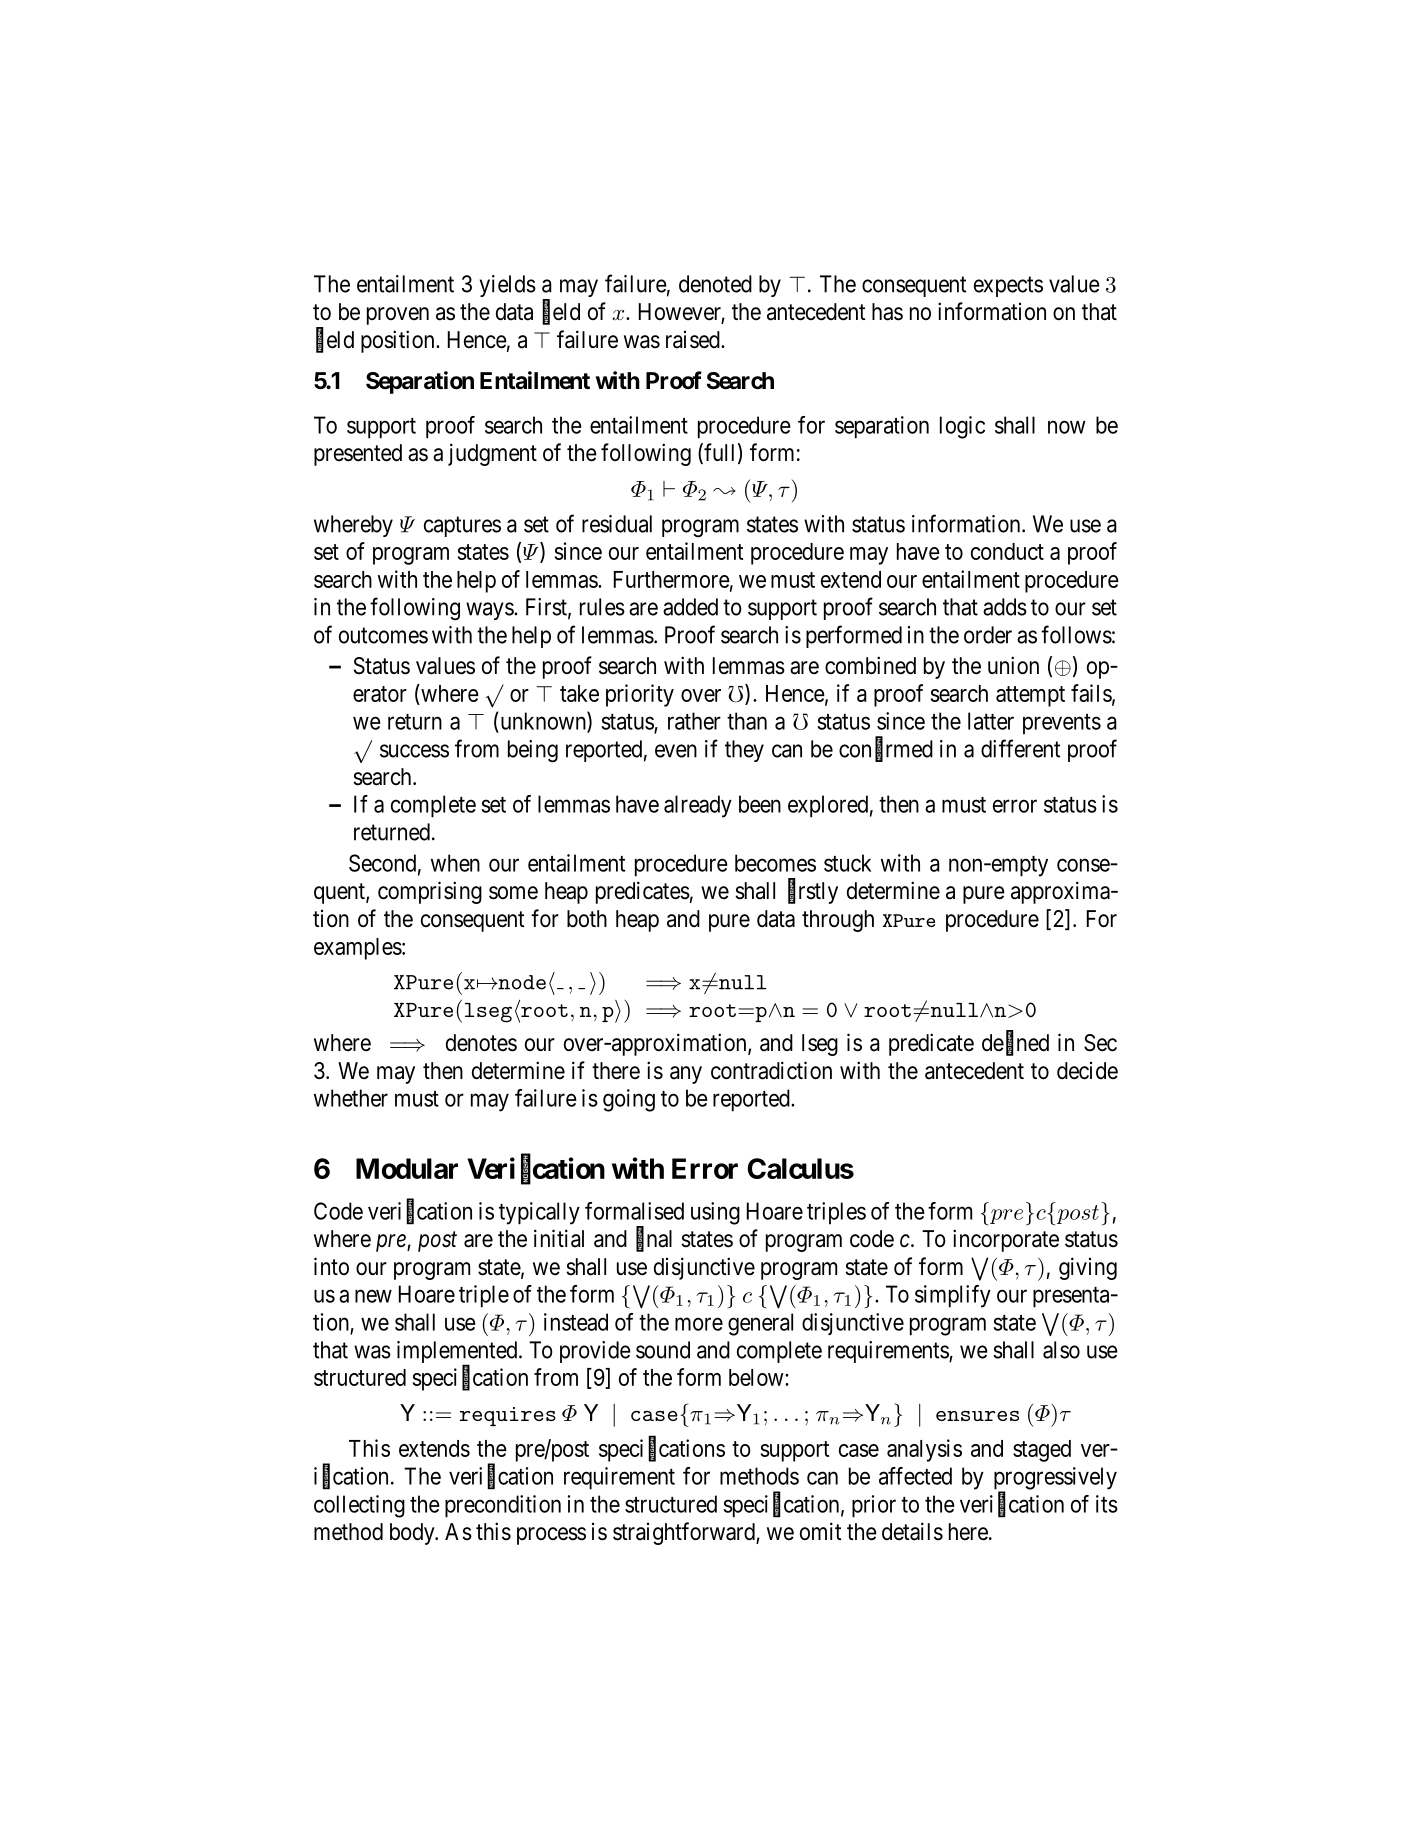  What do you see at coordinates (694, 340) in the page?
I see `raised` at bounding box center [694, 340].
